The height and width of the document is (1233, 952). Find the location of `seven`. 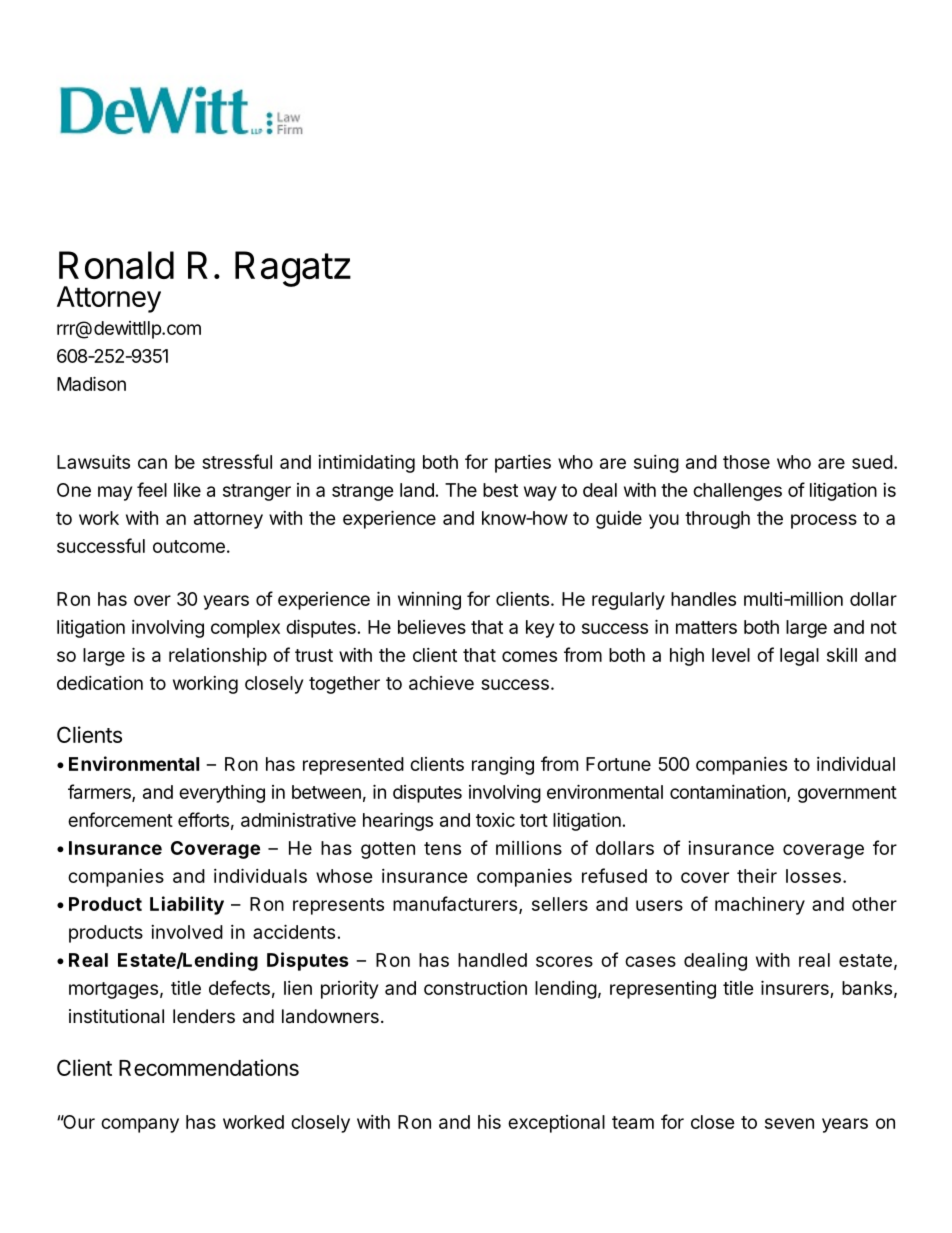

seven is located at coordinates (789, 1123).
